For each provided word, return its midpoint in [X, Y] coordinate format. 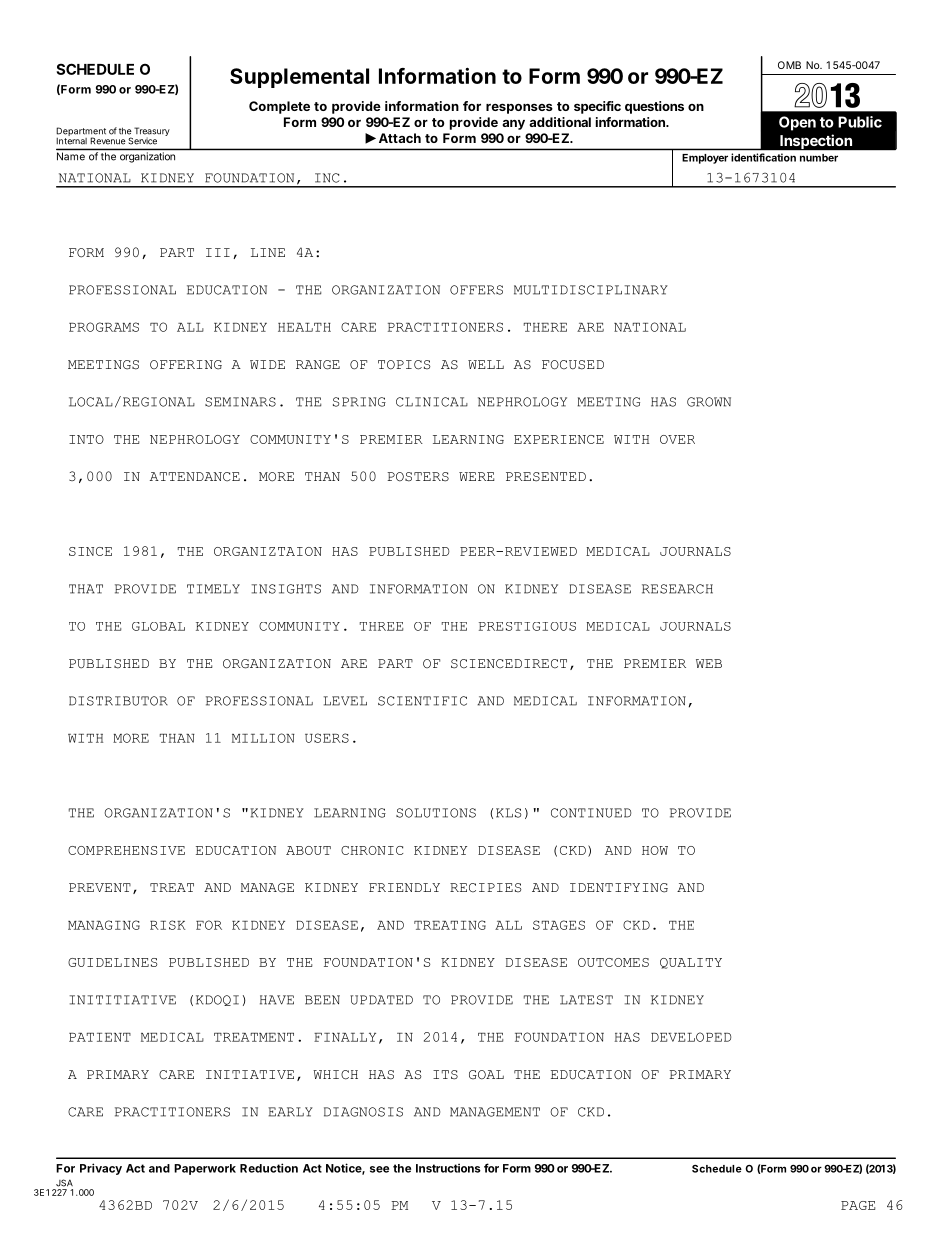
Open [797, 123]
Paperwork [205, 1169]
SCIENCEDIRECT [509, 664]
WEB [709, 663]
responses [519, 108]
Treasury [151, 133]
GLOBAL [158, 626]
